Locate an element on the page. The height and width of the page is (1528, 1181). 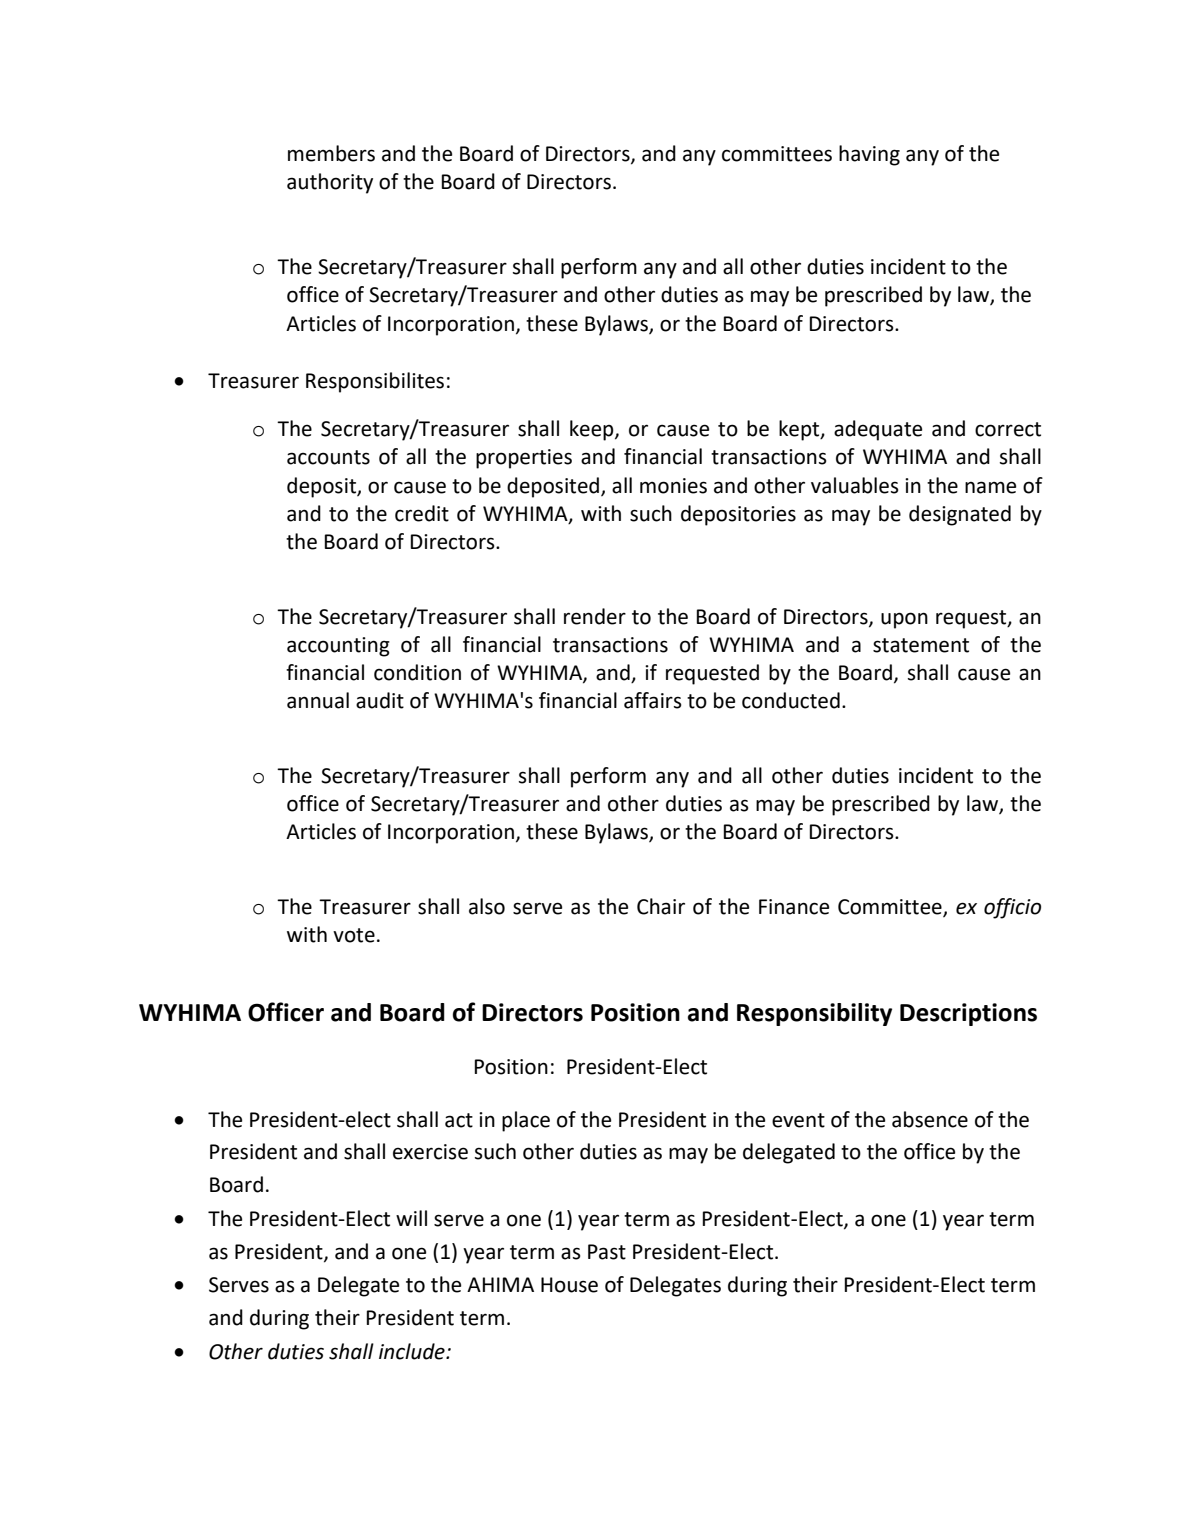
statement is located at coordinates (921, 645).
